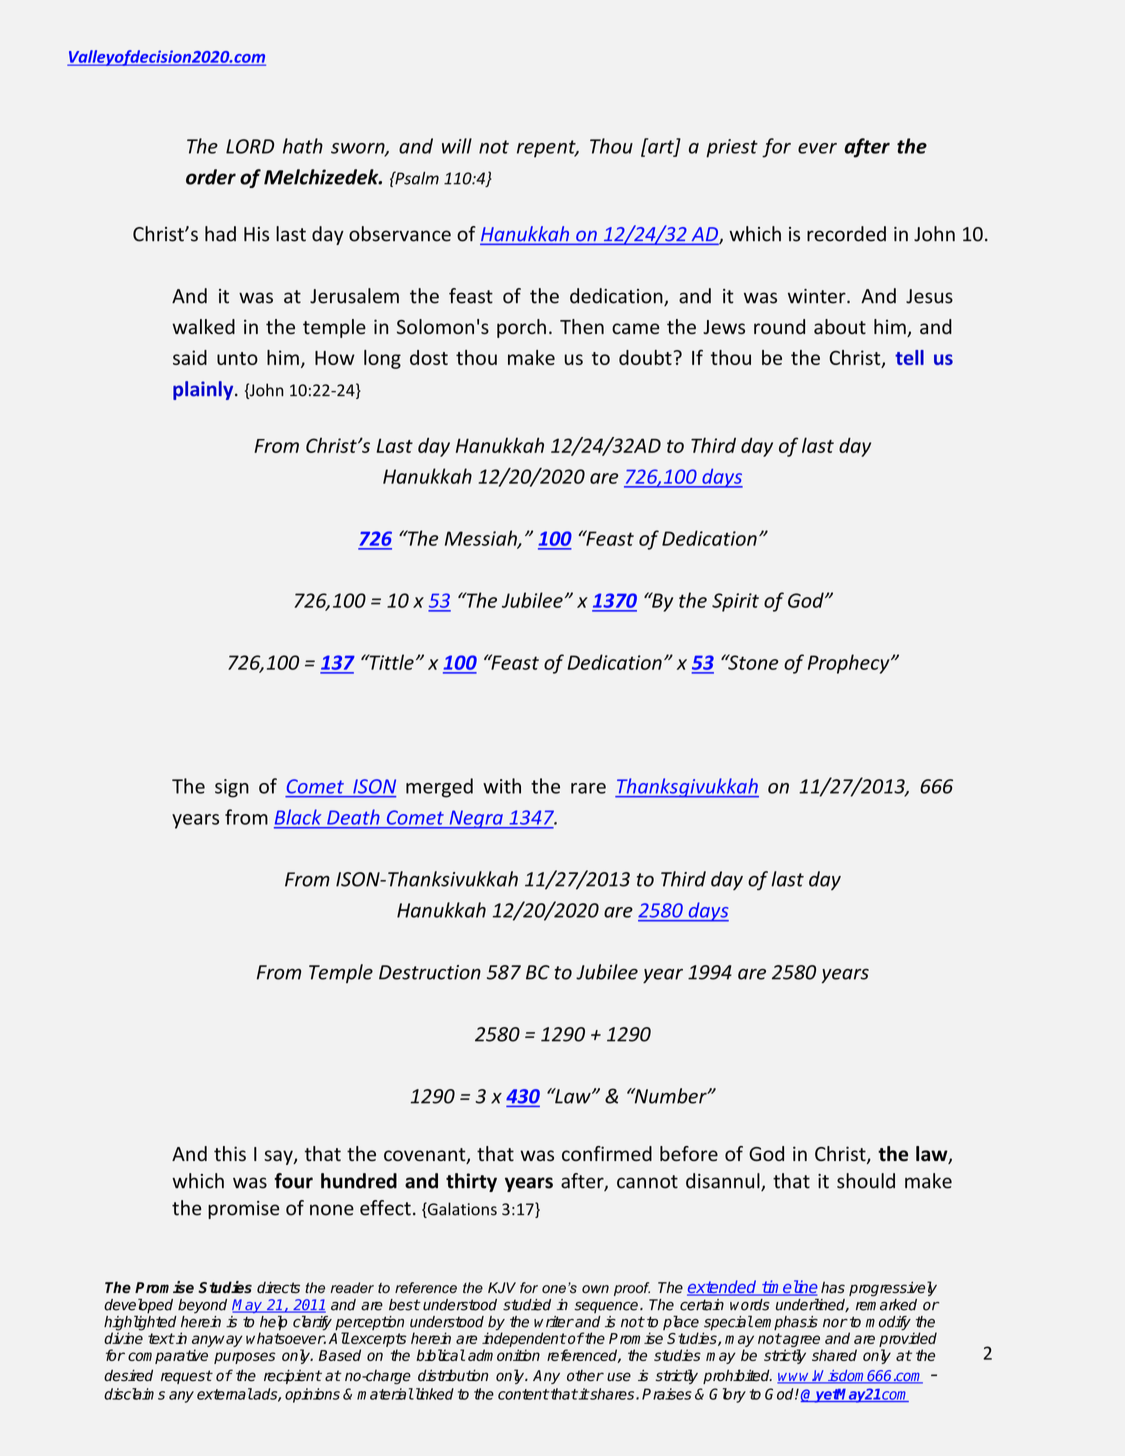 The width and height of the page is (1125, 1456). Describe the element at coordinates (430, 972) in the page. I see `Destruction` at that location.
